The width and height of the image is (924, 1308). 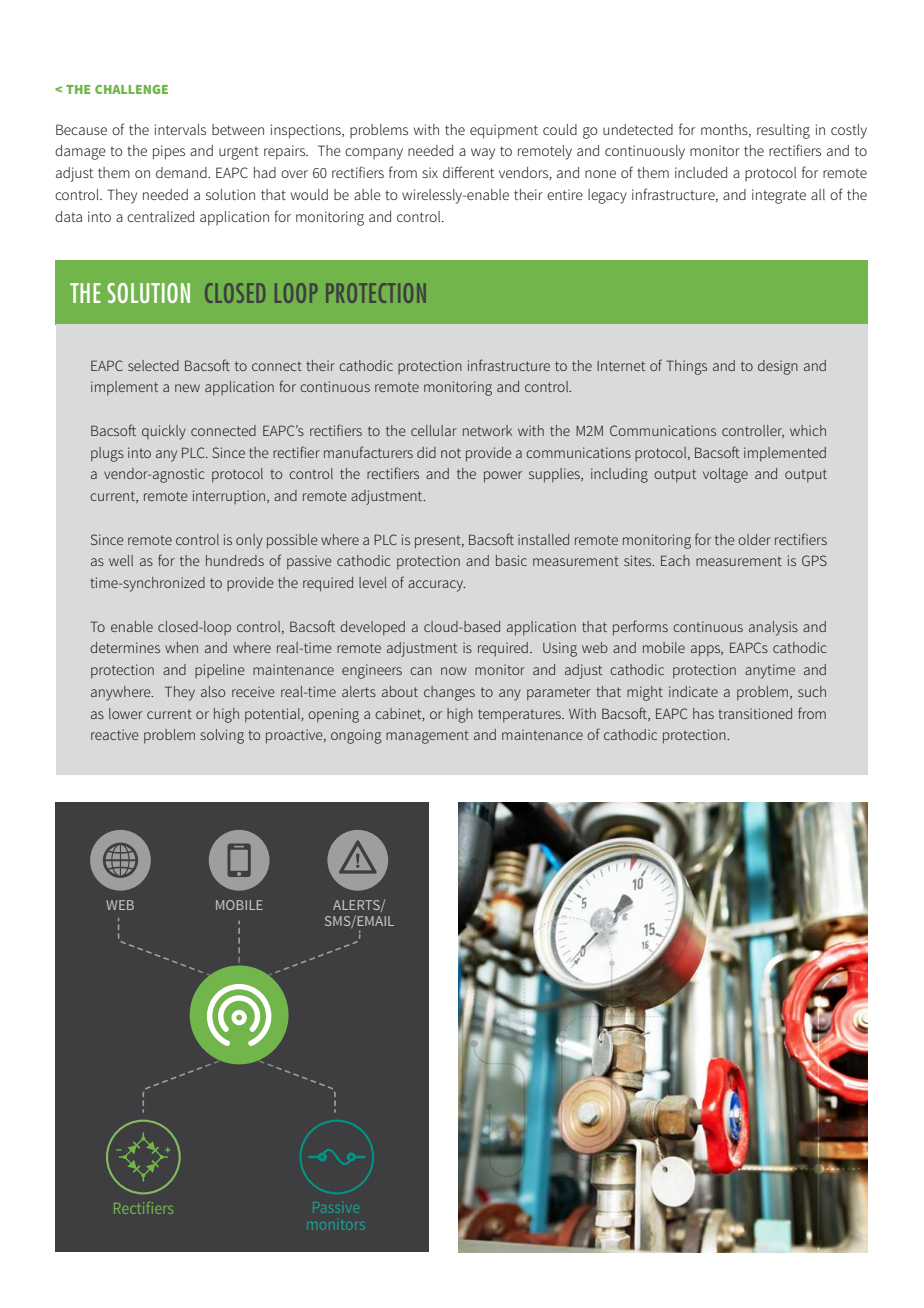 I want to click on which, so click(x=808, y=430).
